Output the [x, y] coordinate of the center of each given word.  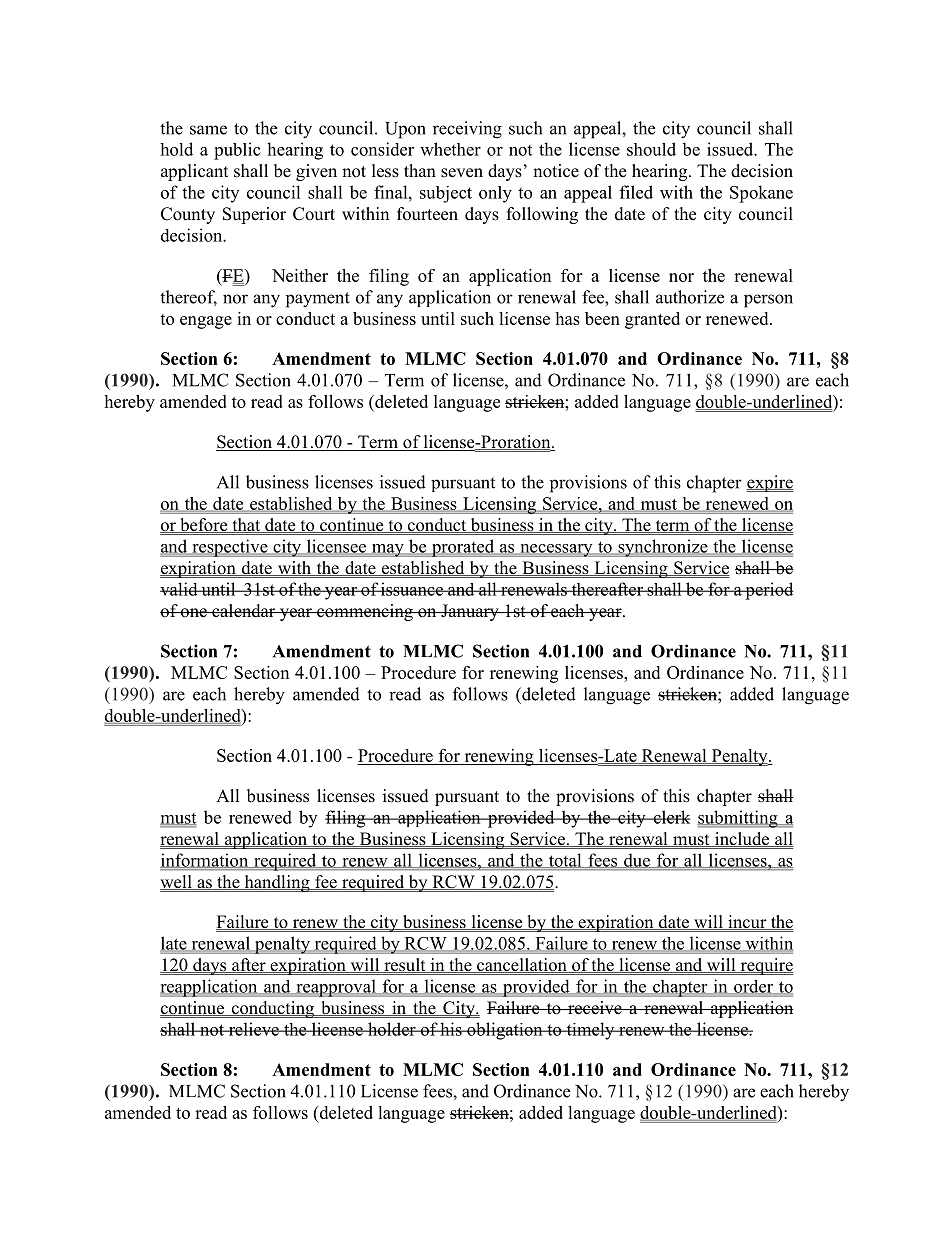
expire [770, 483]
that [246, 525]
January [470, 612]
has [567, 318]
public [237, 151]
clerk [670, 817]
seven [462, 173]
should [651, 149]
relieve [253, 1029]
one [194, 613]
